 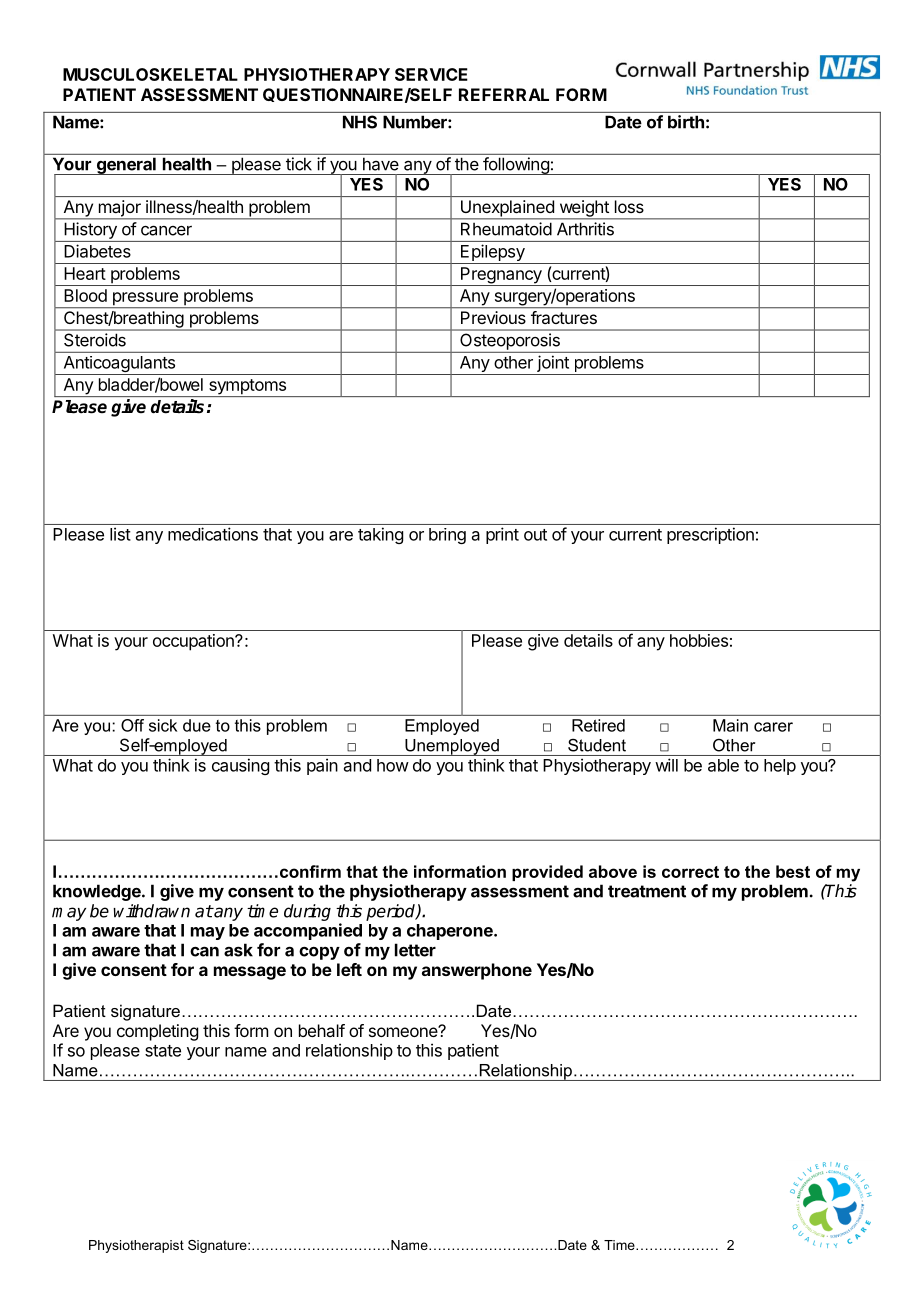 What do you see at coordinates (431, 74) in the screenshot?
I see `SERVICE` at bounding box center [431, 74].
